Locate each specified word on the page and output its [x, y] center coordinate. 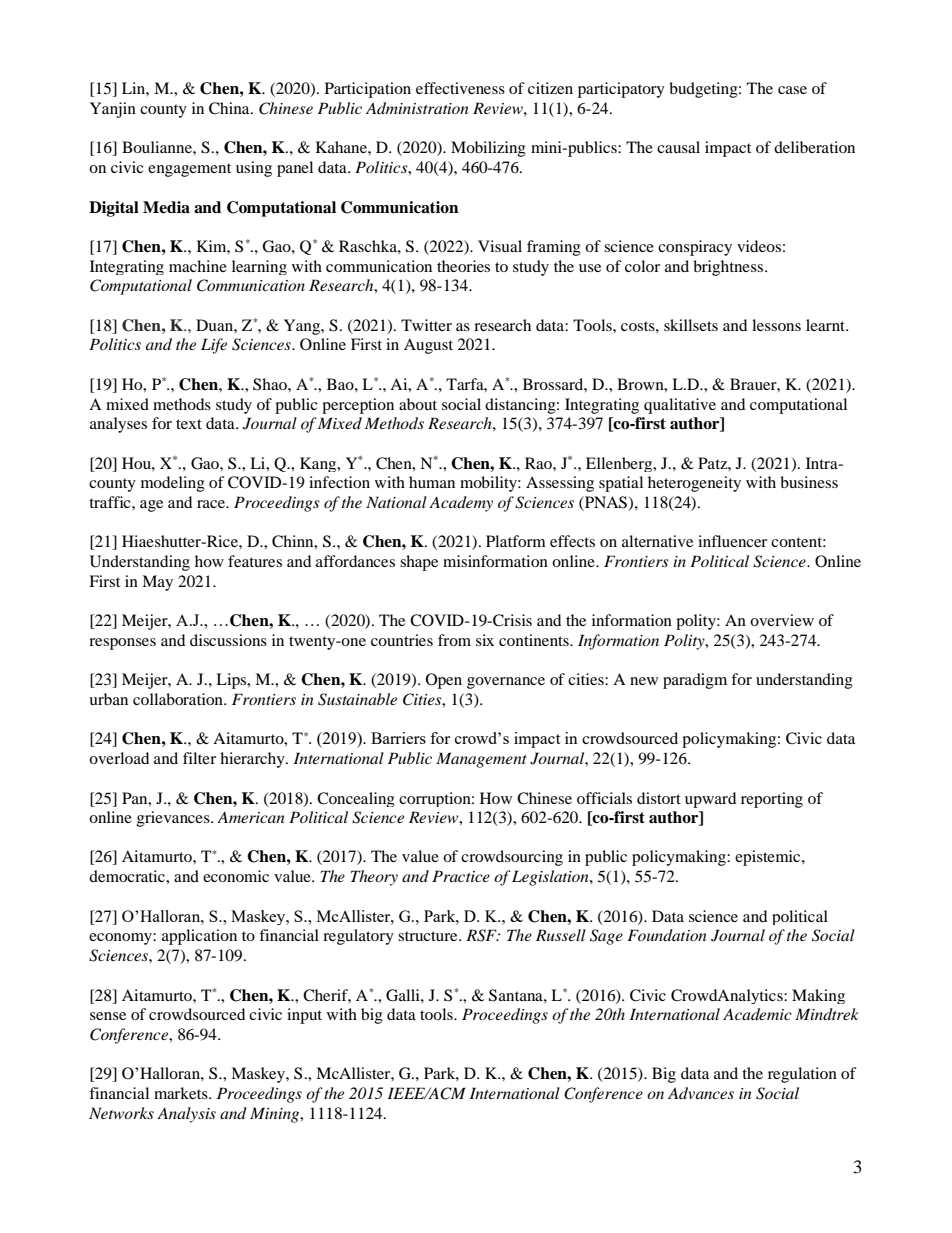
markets [182, 1093]
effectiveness [460, 88]
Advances [701, 1093]
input [304, 1016]
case [792, 90]
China [230, 108]
